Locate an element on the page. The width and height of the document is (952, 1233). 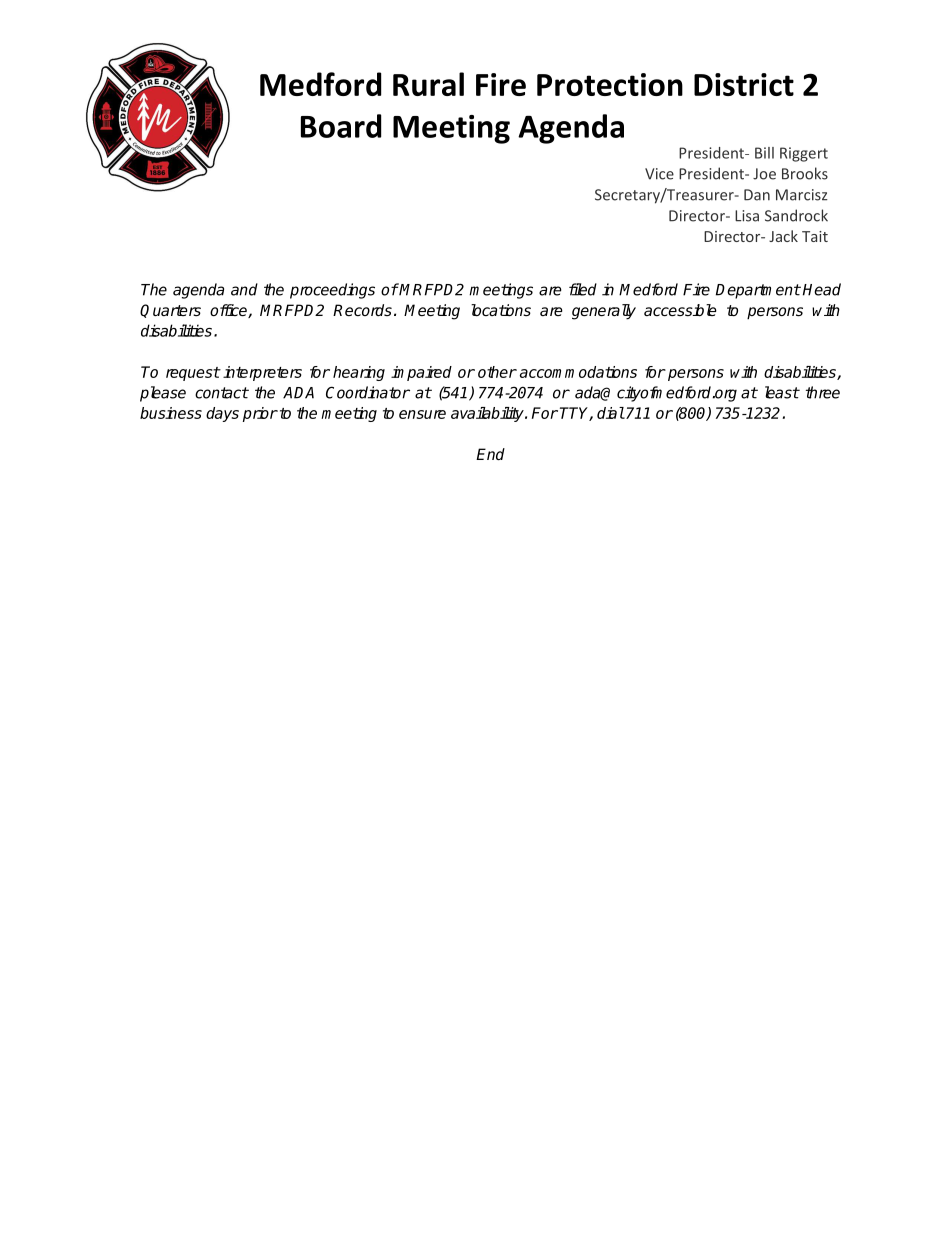
filed is located at coordinates (583, 289).
